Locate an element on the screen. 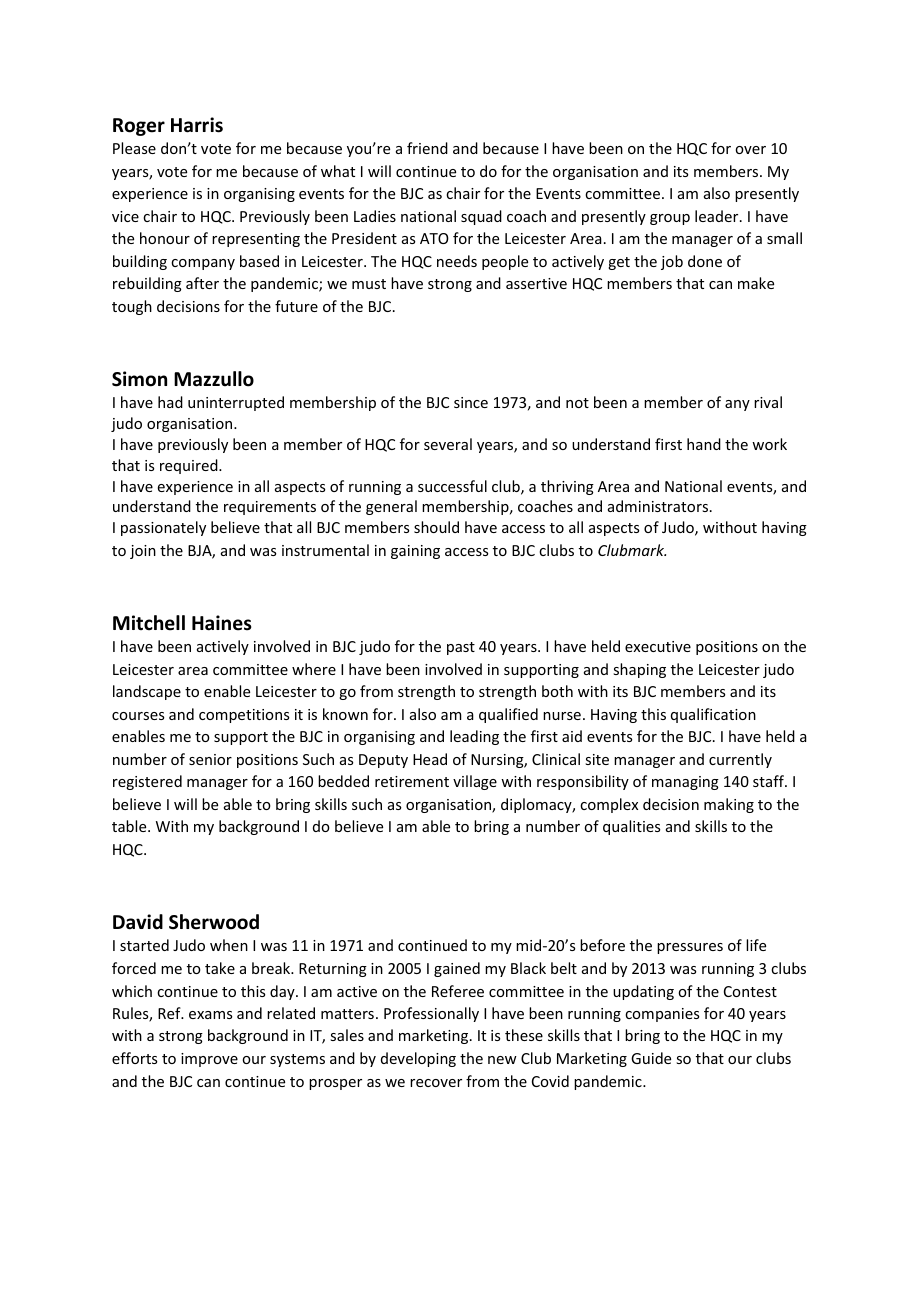 The image size is (924, 1308). improve is located at coordinates (209, 1060).
